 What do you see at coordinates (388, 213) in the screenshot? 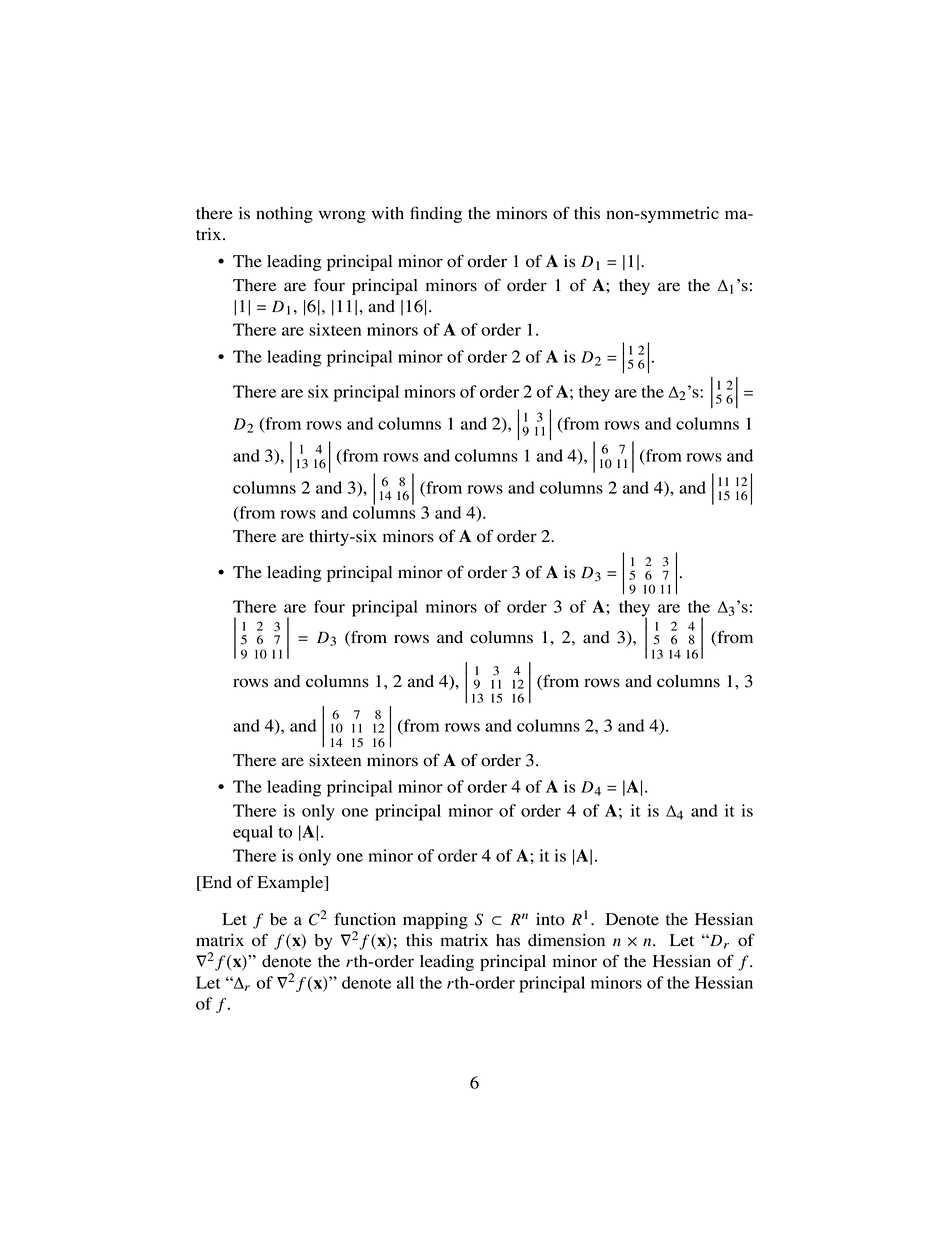
I see `with` at bounding box center [388, 213].
